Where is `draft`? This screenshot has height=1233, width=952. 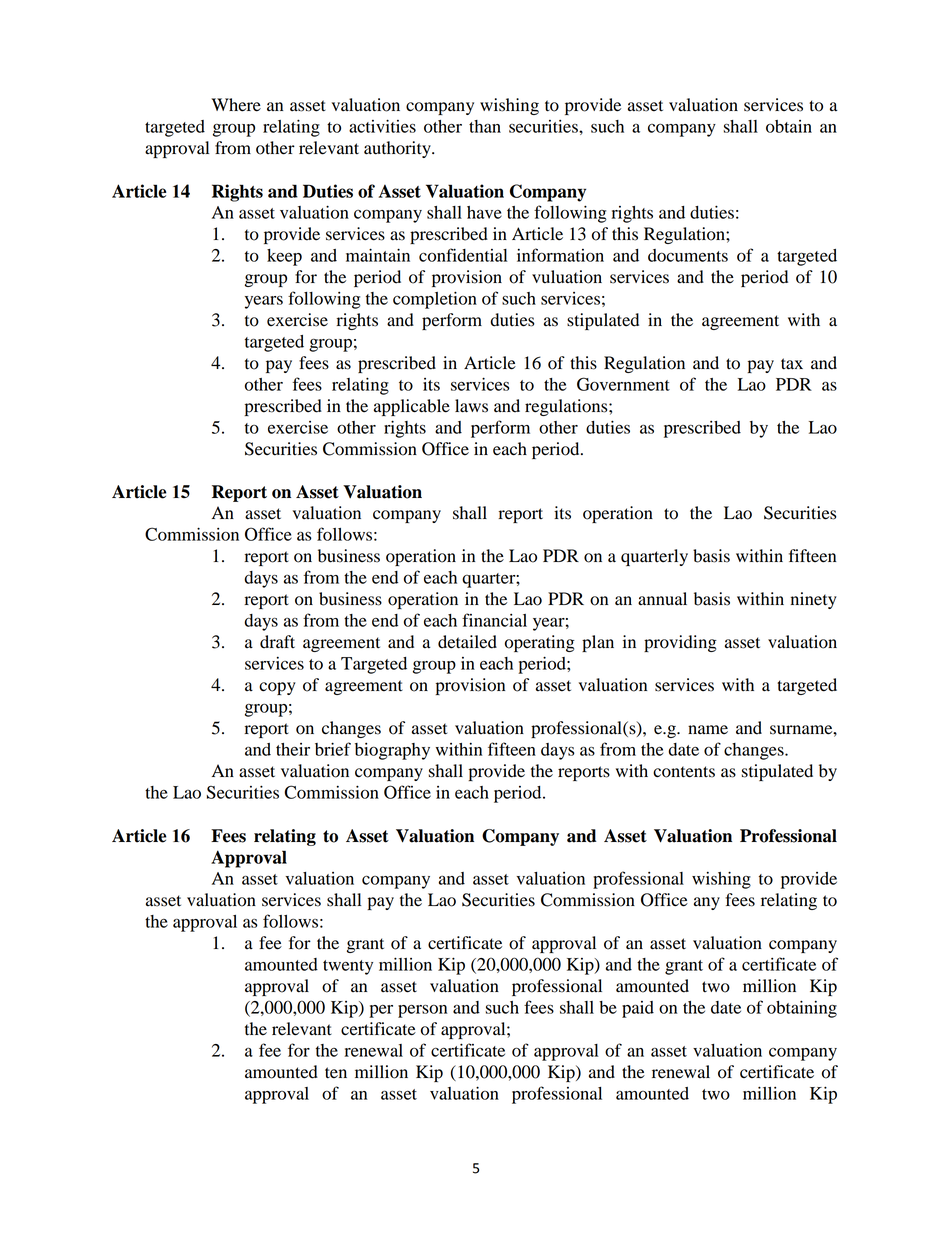 draft is located at coordinates (277, 642).
